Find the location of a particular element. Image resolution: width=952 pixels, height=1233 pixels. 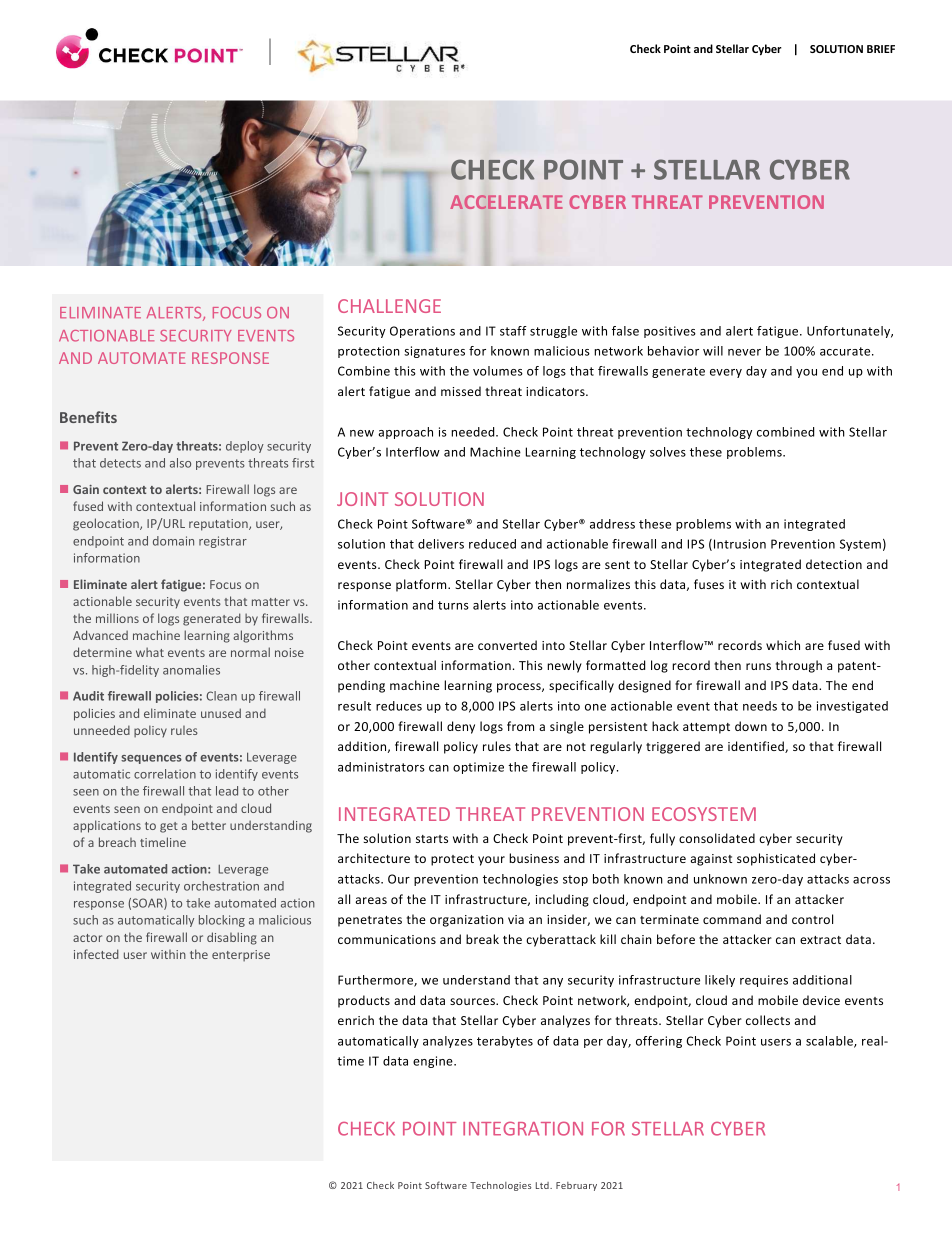

INTEGRATION is located at coordinates (523, 1128).
